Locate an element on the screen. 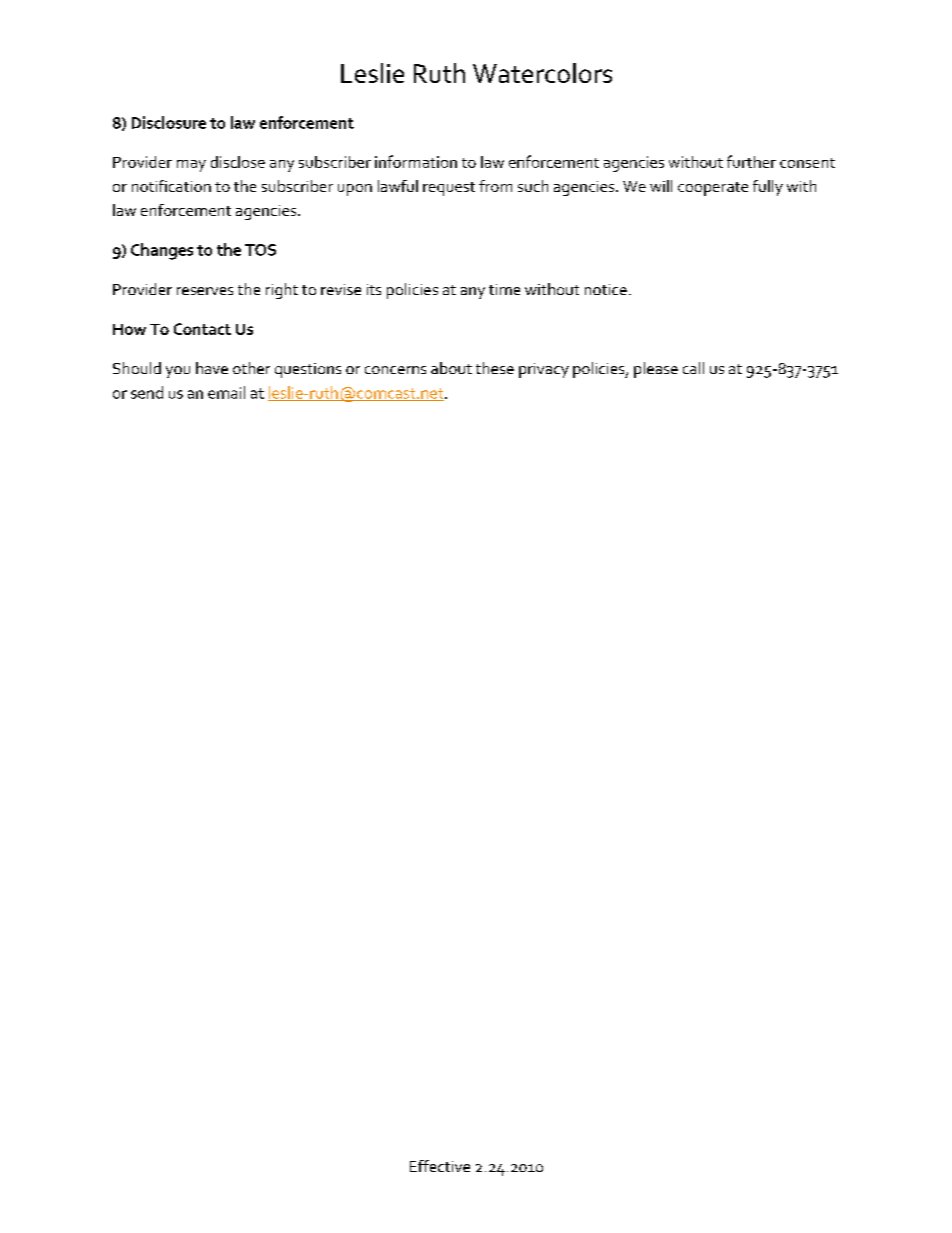 The height and width of the screenshot is (1233, 952). please is located at coordinates (656, 370).
